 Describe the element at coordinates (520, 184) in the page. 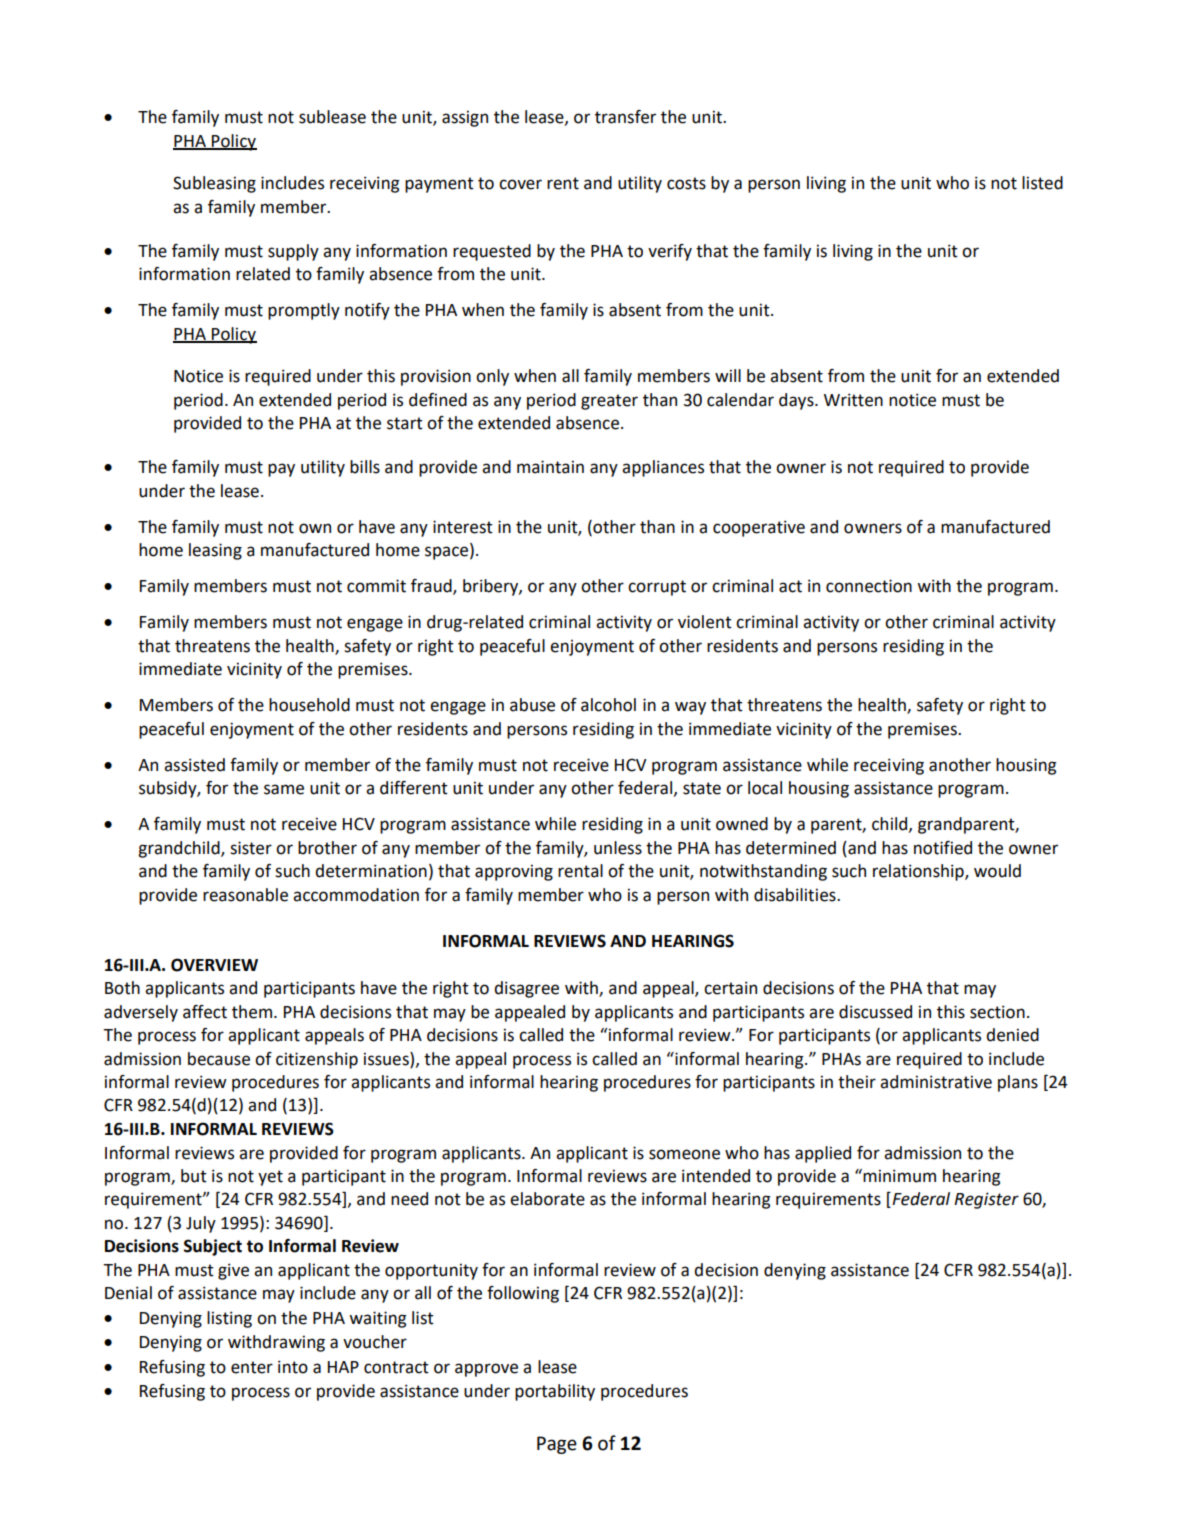

I see `cover` at that location.
